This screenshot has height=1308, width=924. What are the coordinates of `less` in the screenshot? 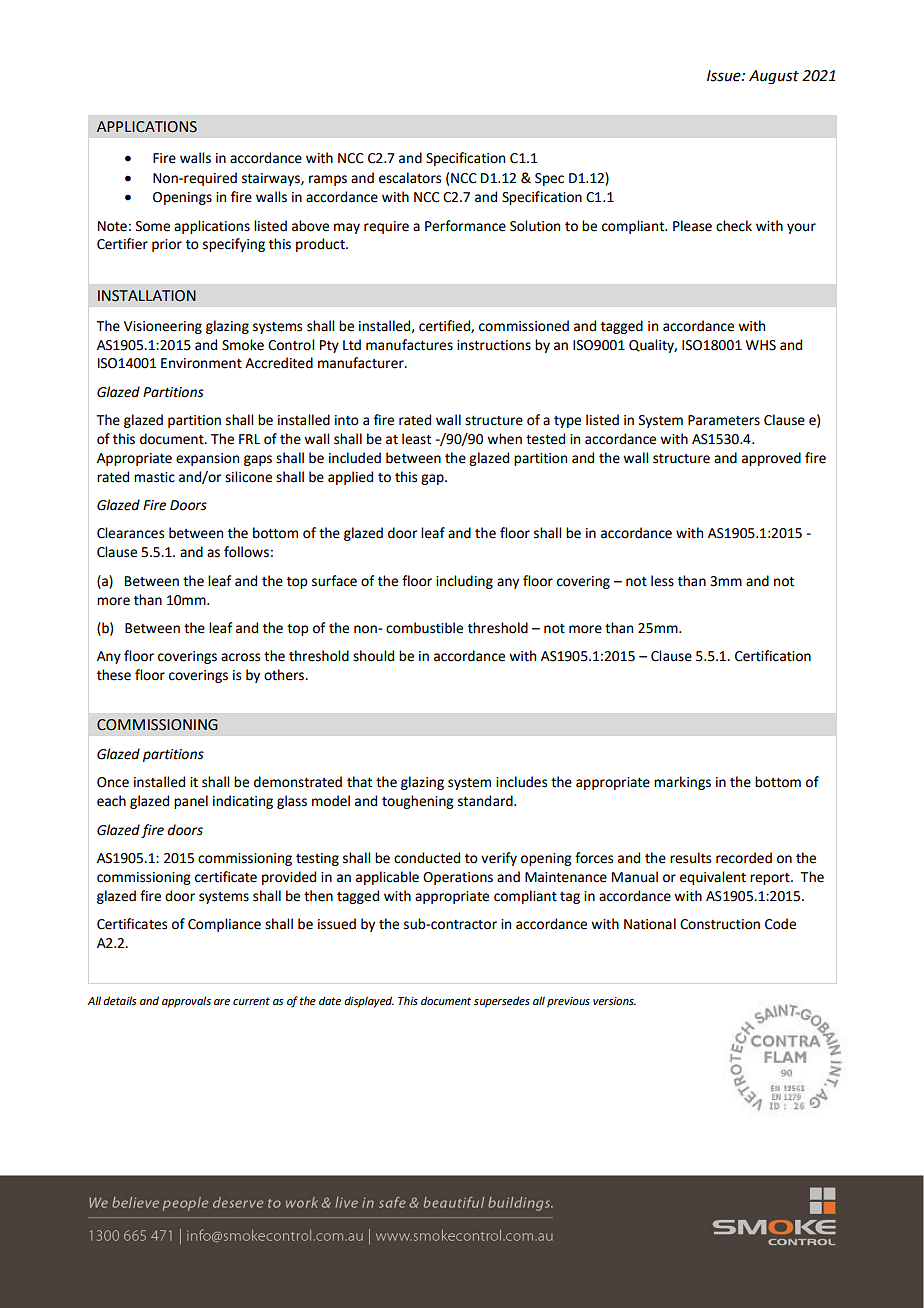 It's located at (662, 581).
